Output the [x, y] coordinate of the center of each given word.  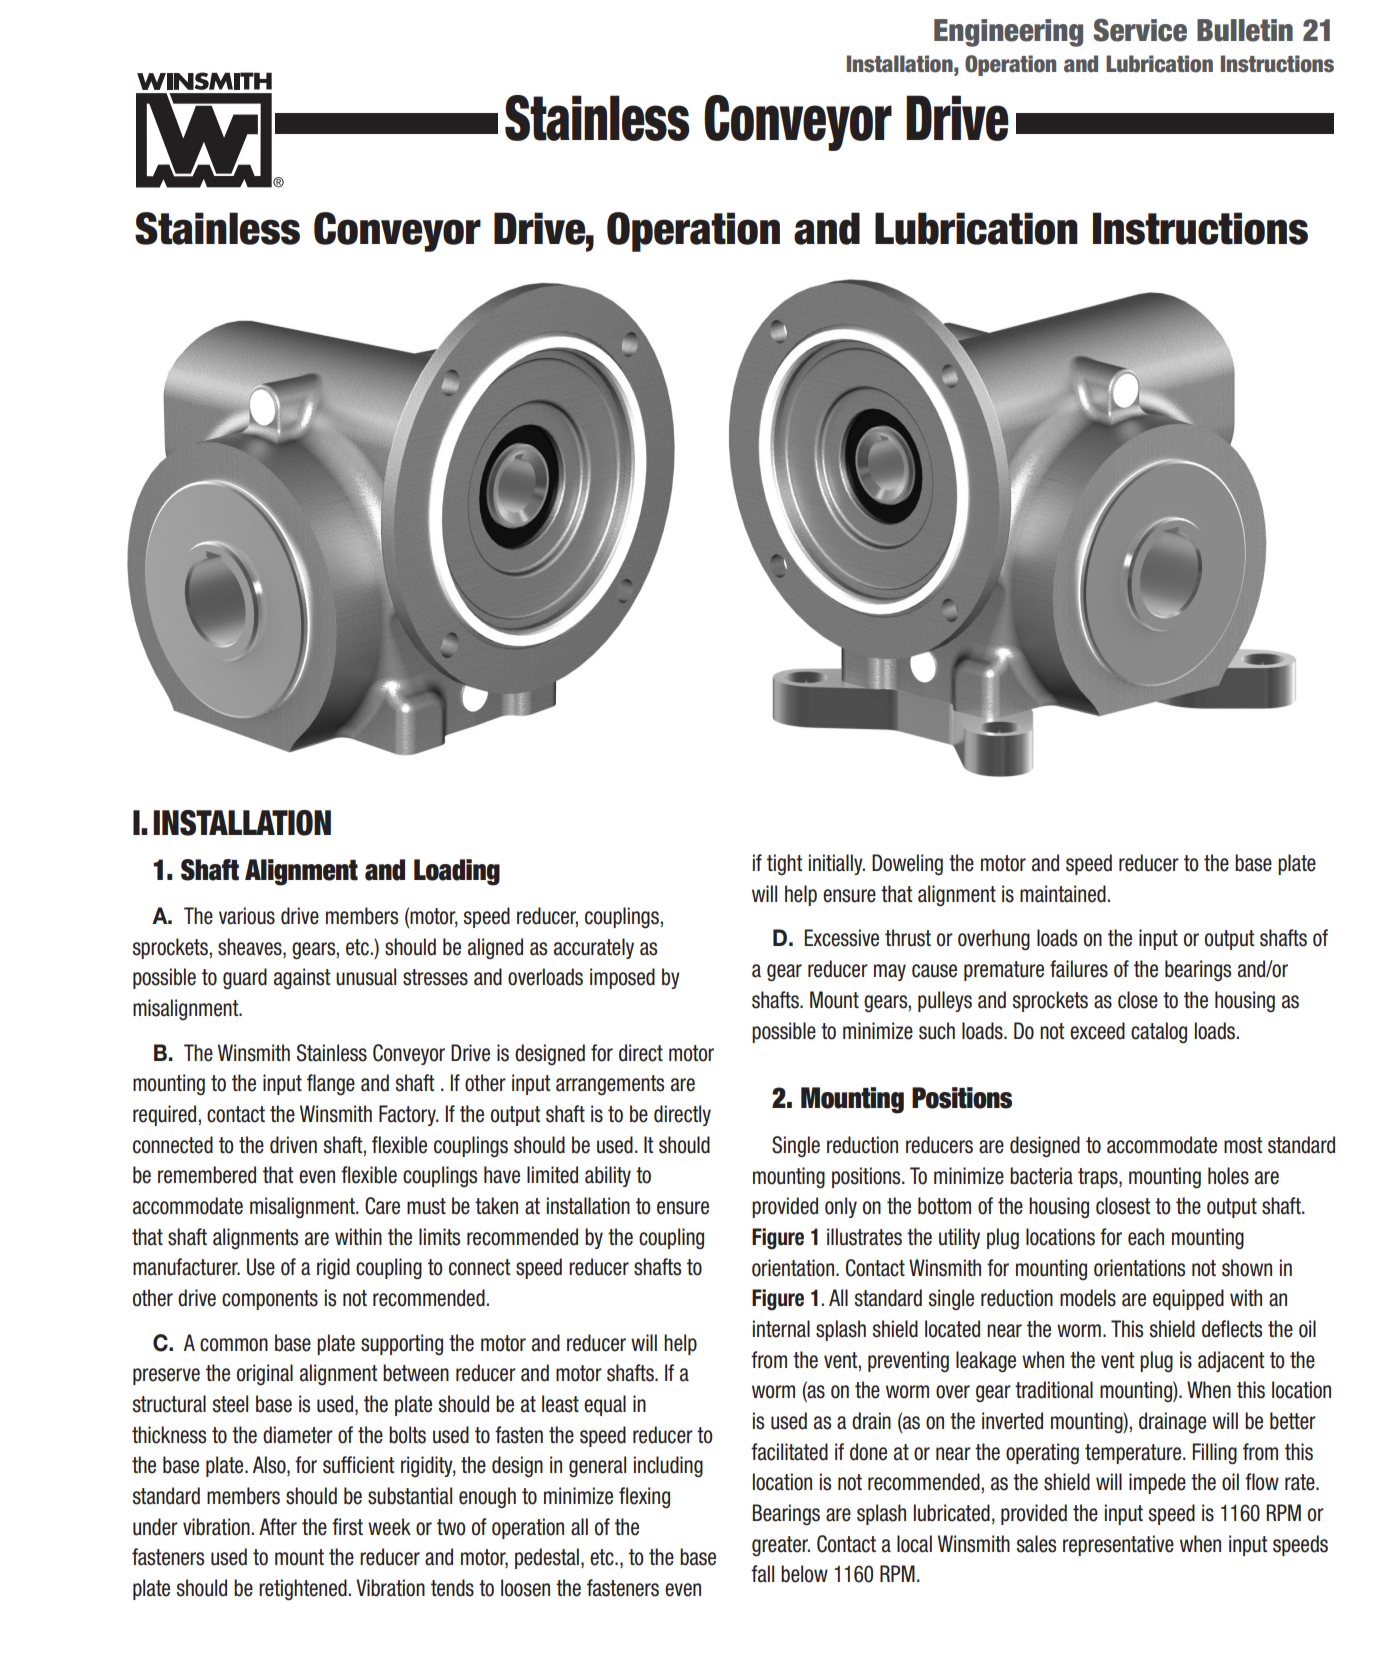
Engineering [1008, 33]
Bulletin [1245, 30]
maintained [1063, 894]
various [247, 916]
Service [1140, 30]
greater [781, 1546]
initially [837, 864]
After [278, 1527]
